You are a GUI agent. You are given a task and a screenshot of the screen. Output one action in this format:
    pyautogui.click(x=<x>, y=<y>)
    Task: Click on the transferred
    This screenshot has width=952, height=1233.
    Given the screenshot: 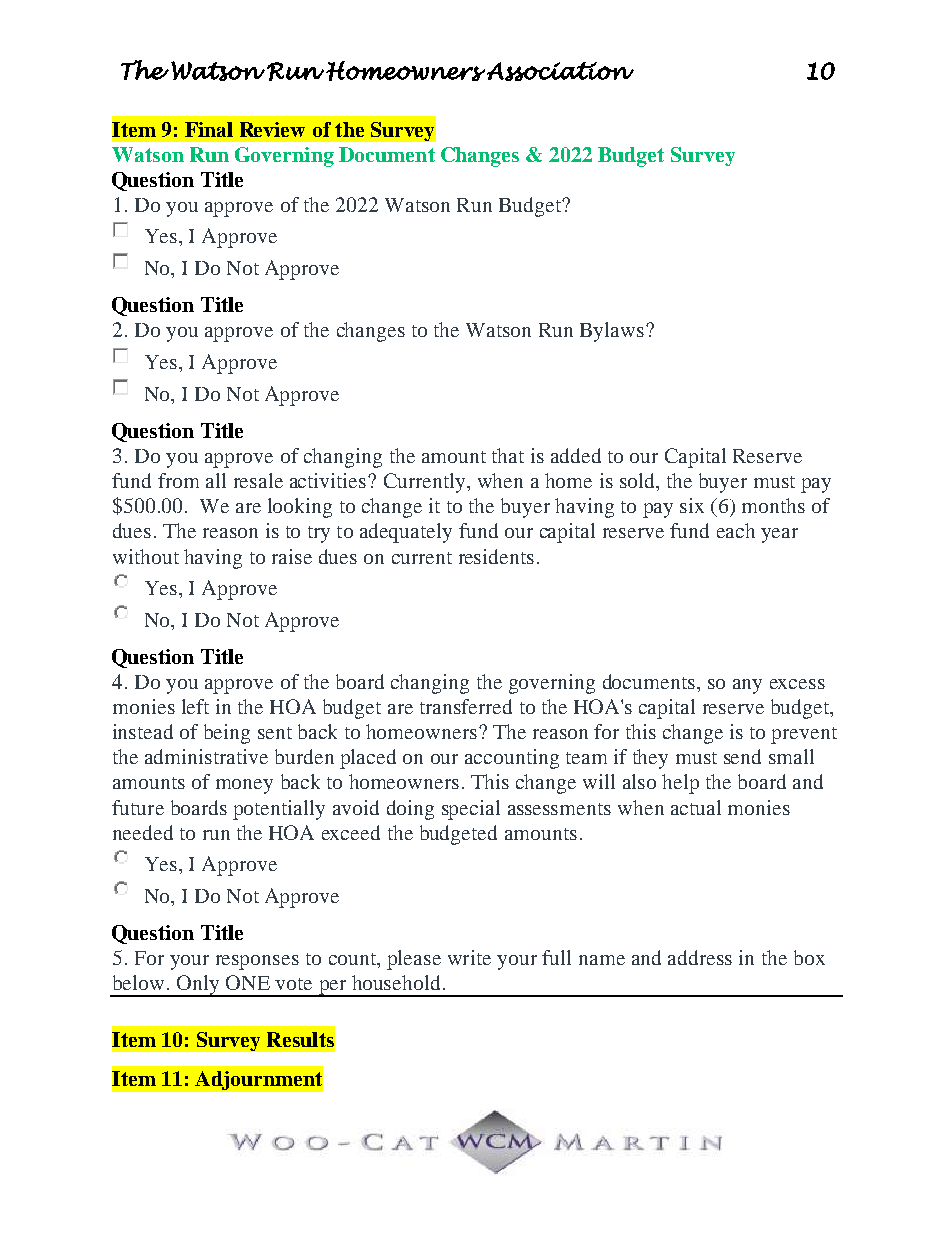 What is the action you would take?
    pyautogui.click(x=466, y=706)
